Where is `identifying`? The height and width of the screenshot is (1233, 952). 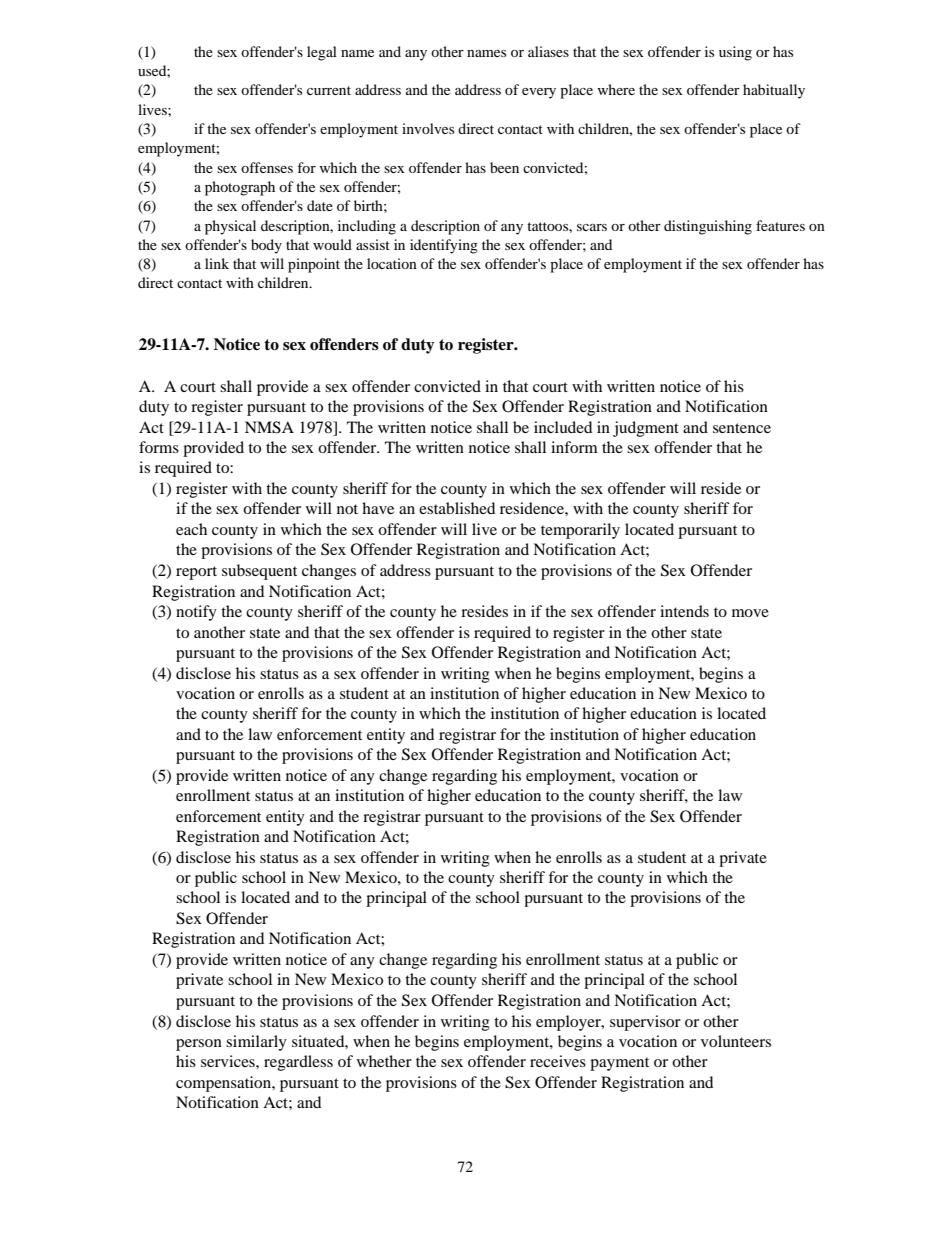 identifying is located at coordinates (444, 246).
